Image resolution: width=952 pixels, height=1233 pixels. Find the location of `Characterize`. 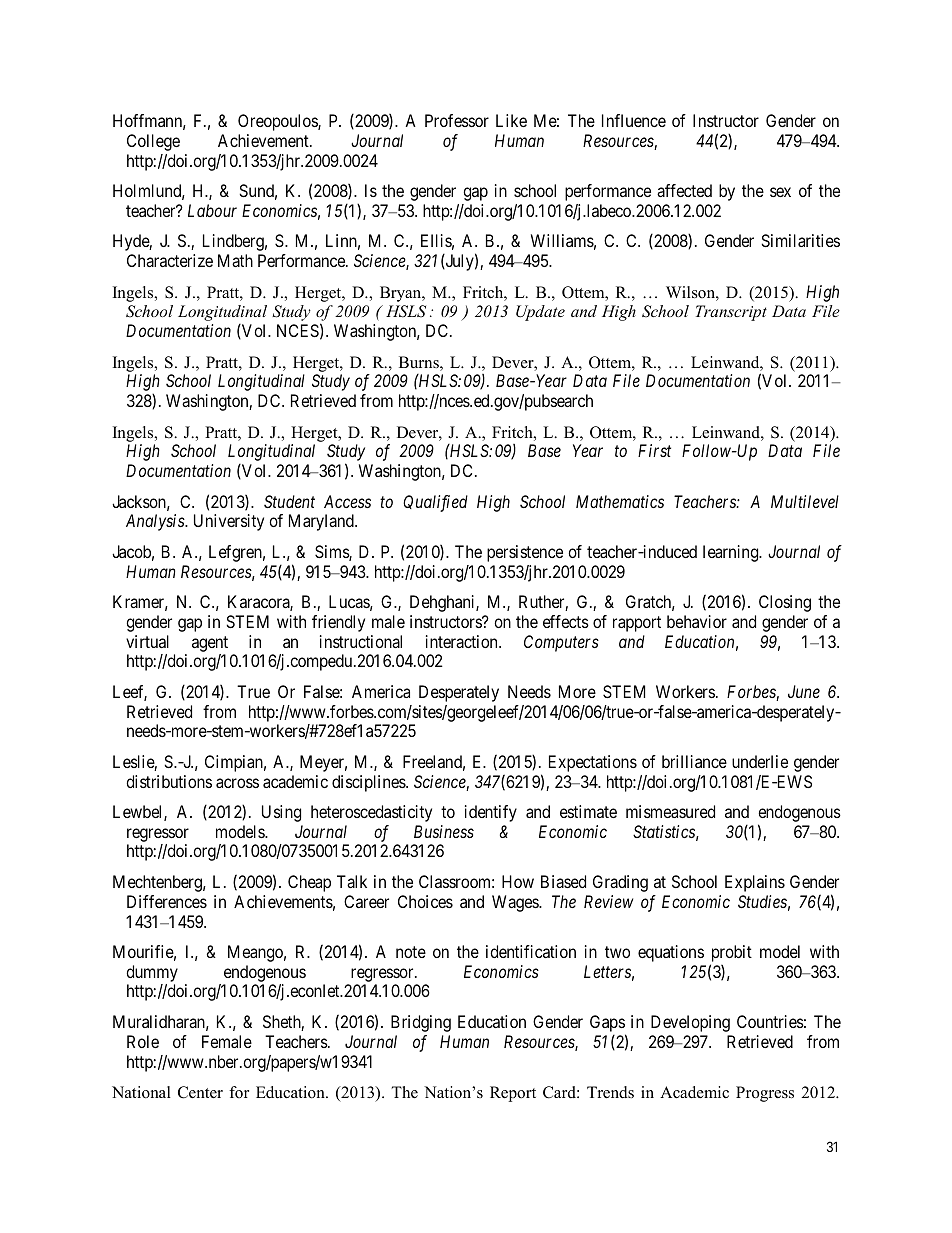

Characterize is located at coordinates (170, 260).
